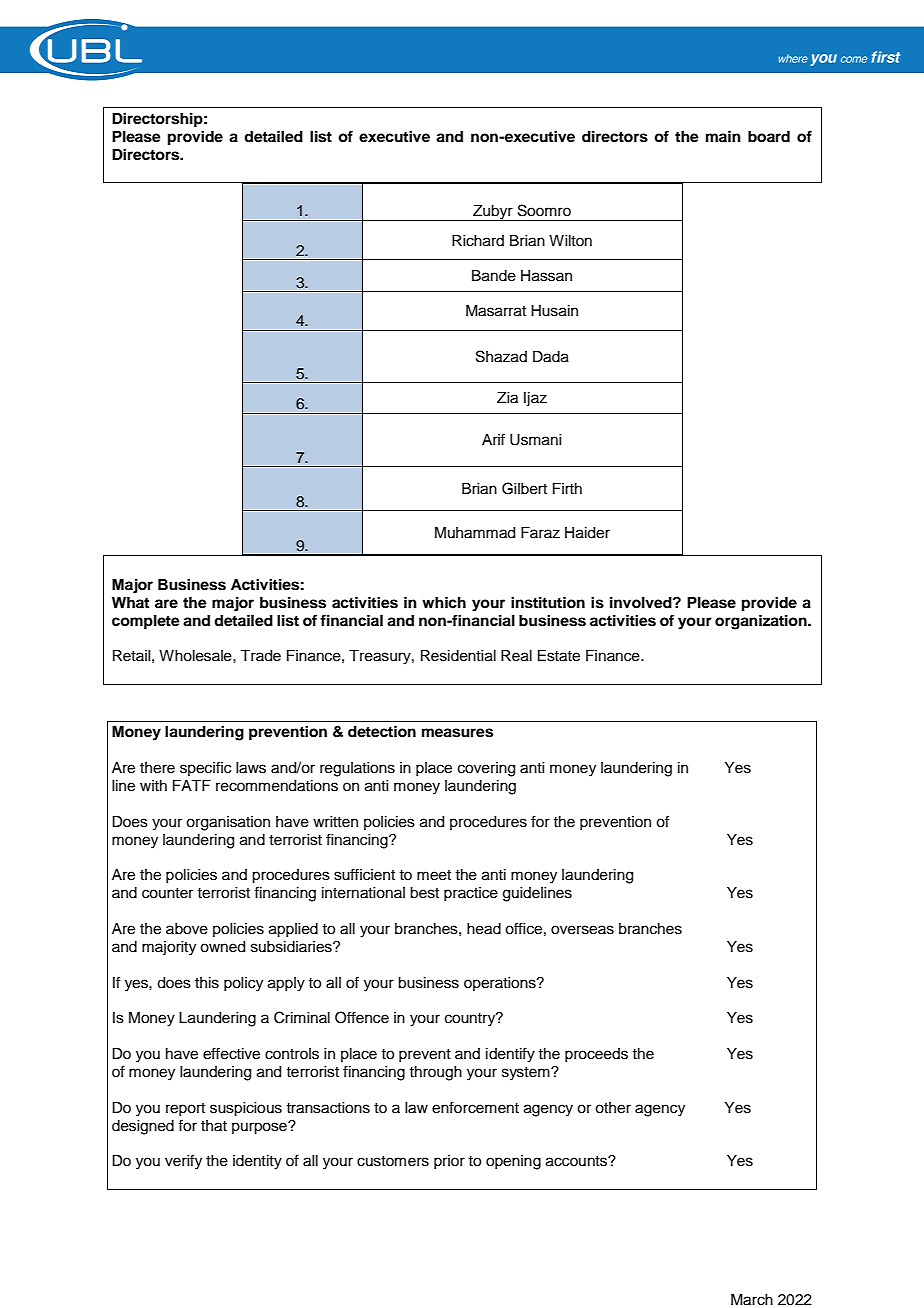 The width and height of the screenshot is (924, 1308). Describe the element at coordinates (478, 241) in the screenshot. I see `Richard` at that location.
